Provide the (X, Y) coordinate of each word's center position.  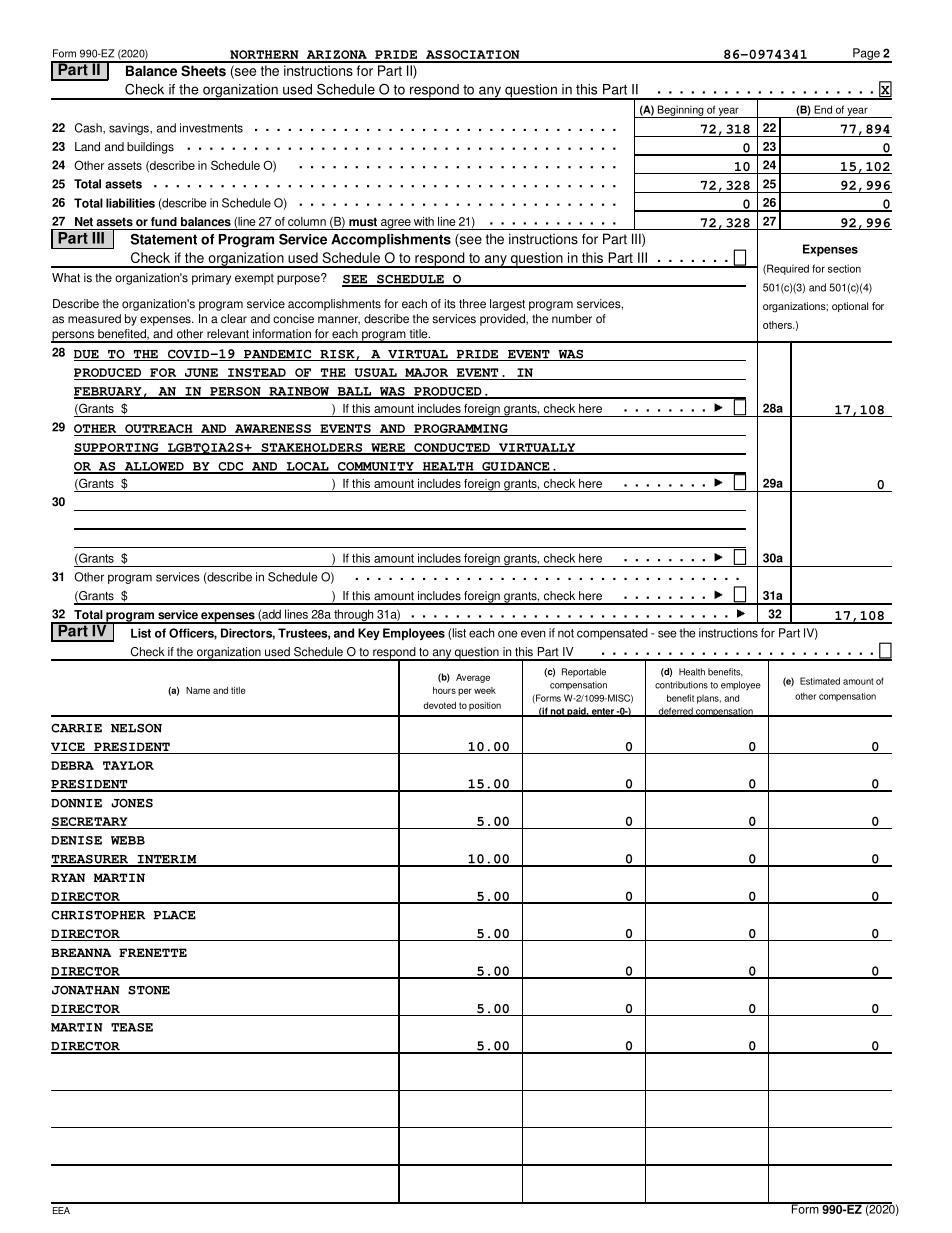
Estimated (820, 681)
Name (198, 690)
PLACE (175, 915)
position (485, 706)
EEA (61, 1210)
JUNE (201, 372)
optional (850, 307)
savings (130, 129)
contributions (681, 685)
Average (473, 678)
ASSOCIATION (472, 56)
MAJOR (426, 372)
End (823, 109)
